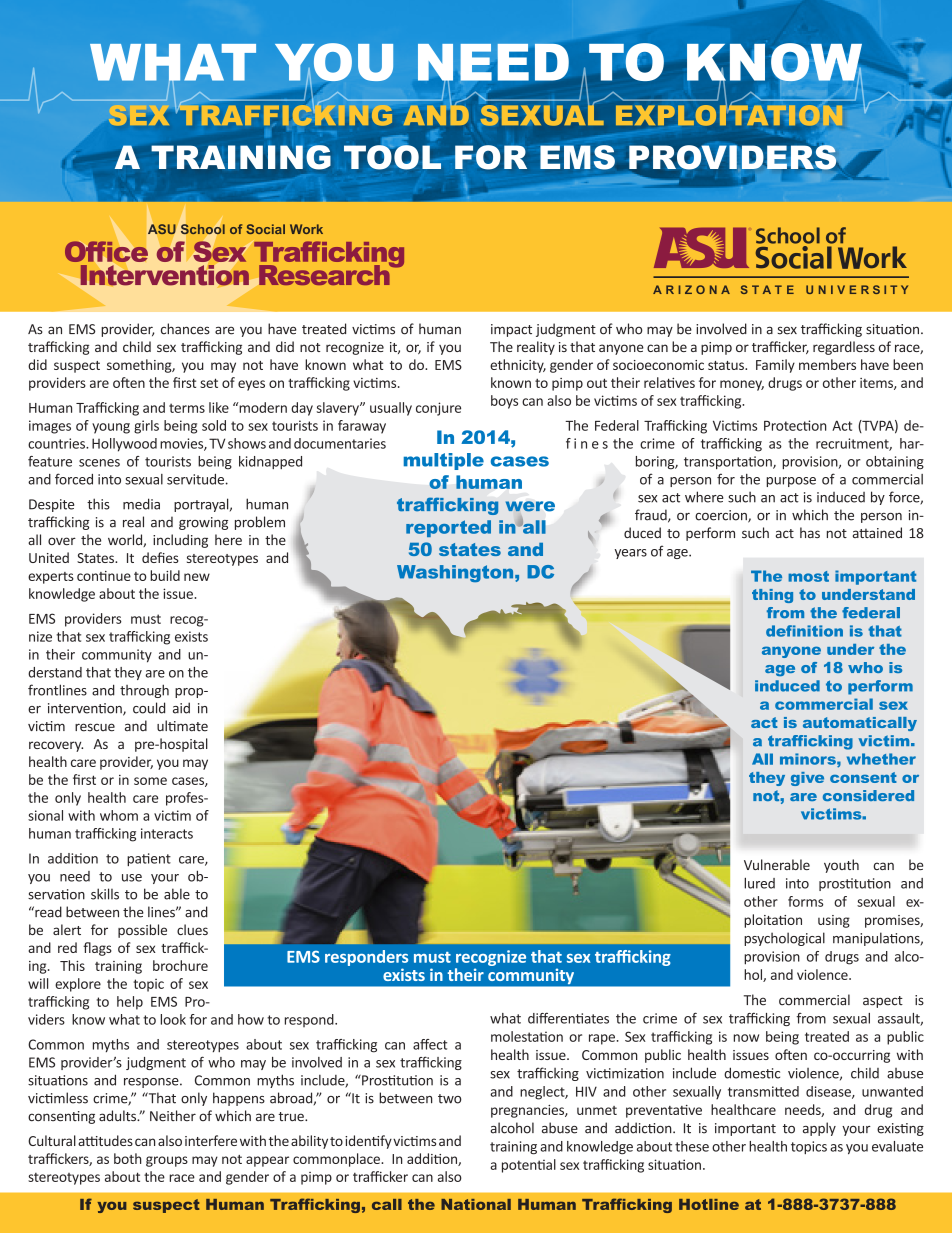 This screenshot has width=952, height=1233. Describe the element at coordinates (844, 348) in the screenshot. I see `regardless` at that location.
